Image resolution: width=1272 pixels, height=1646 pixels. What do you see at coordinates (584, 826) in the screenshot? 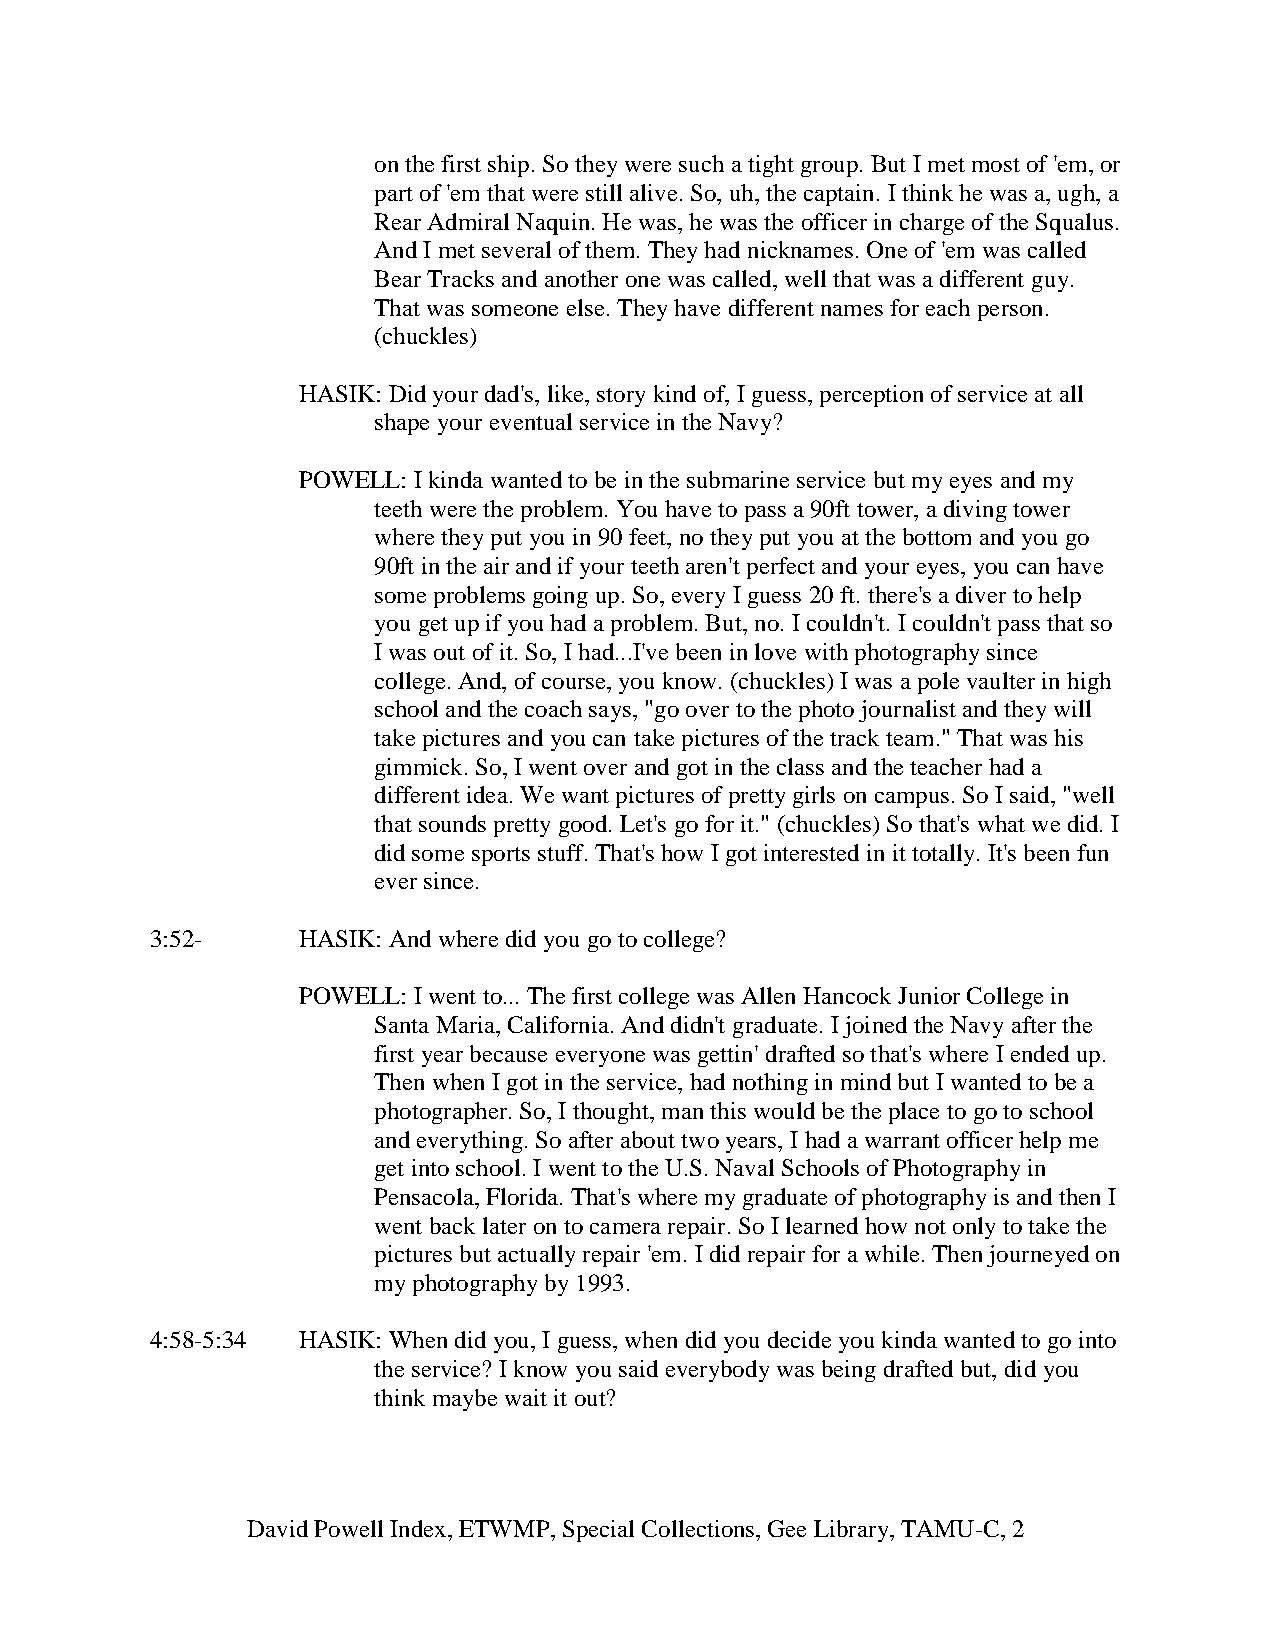
I see `good` at bounding box center [584, 826].
